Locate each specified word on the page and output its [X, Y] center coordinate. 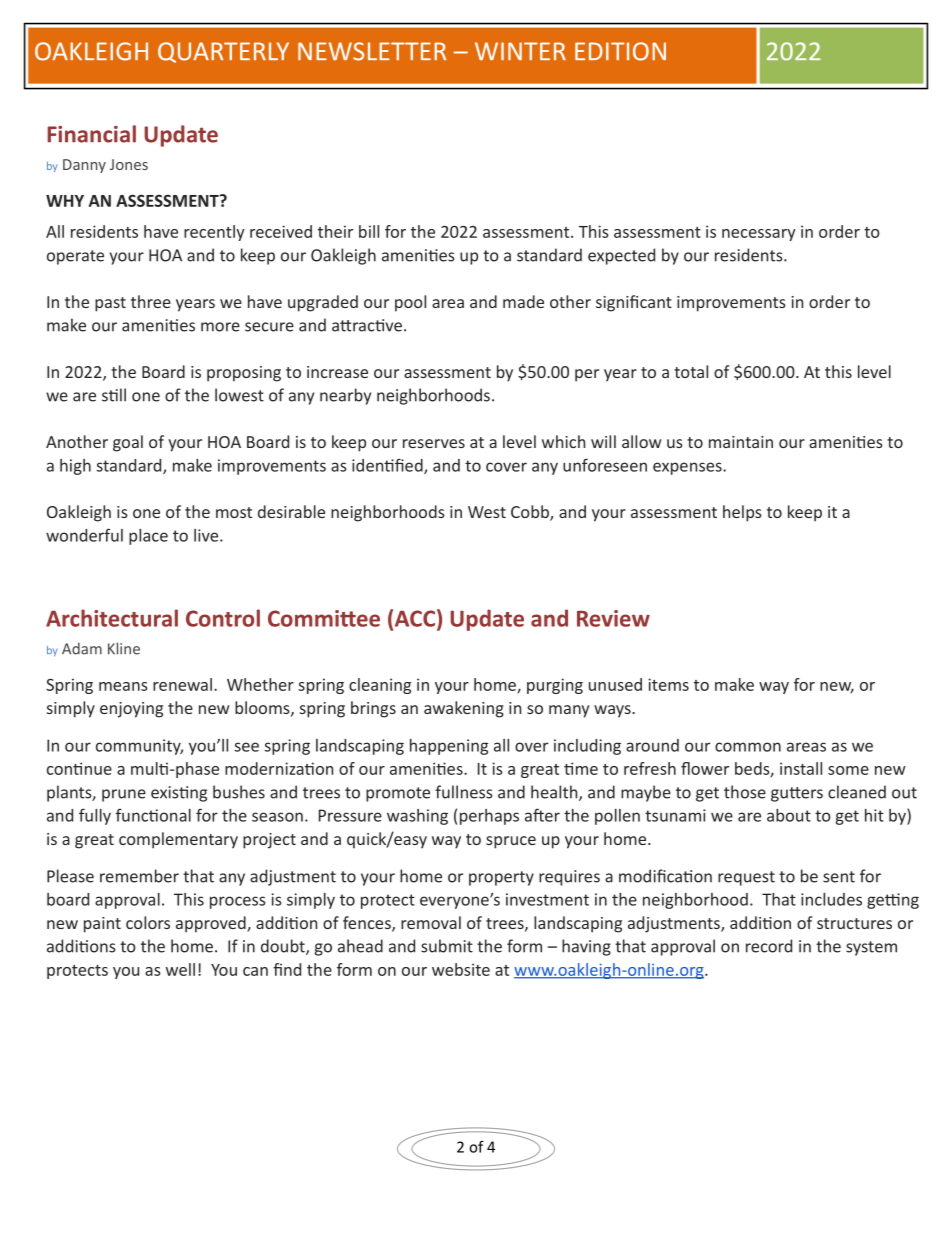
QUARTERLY [223, 52]
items [668, 684]
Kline [124, 648]
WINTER [520, 51]
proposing [244, 374]
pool [410, 303]
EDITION [620, 51]
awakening [464, 709]
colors [148, 922]
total [691, 371]
